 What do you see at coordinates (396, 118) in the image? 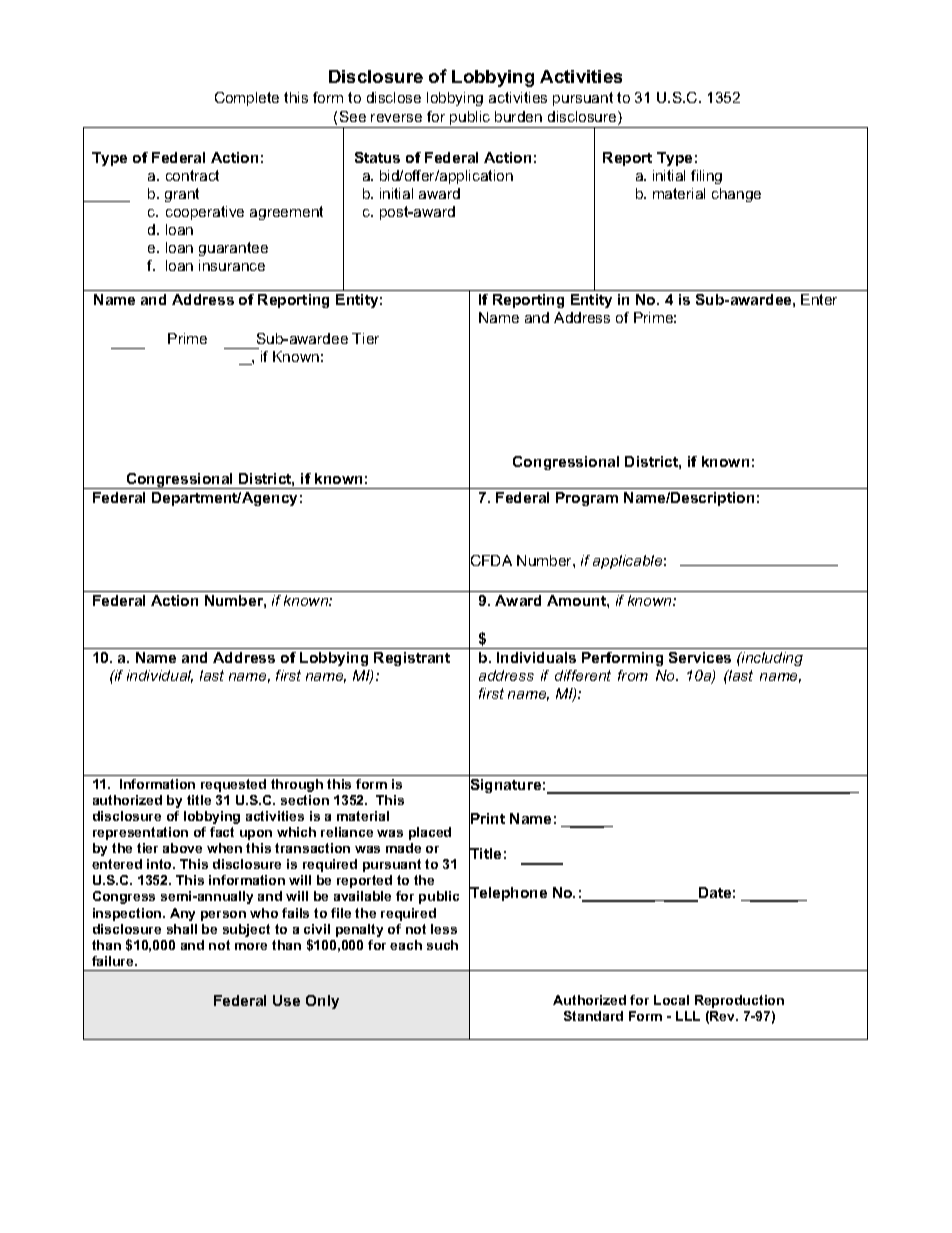
I see `reverse` at bounding box center [396, 118].
